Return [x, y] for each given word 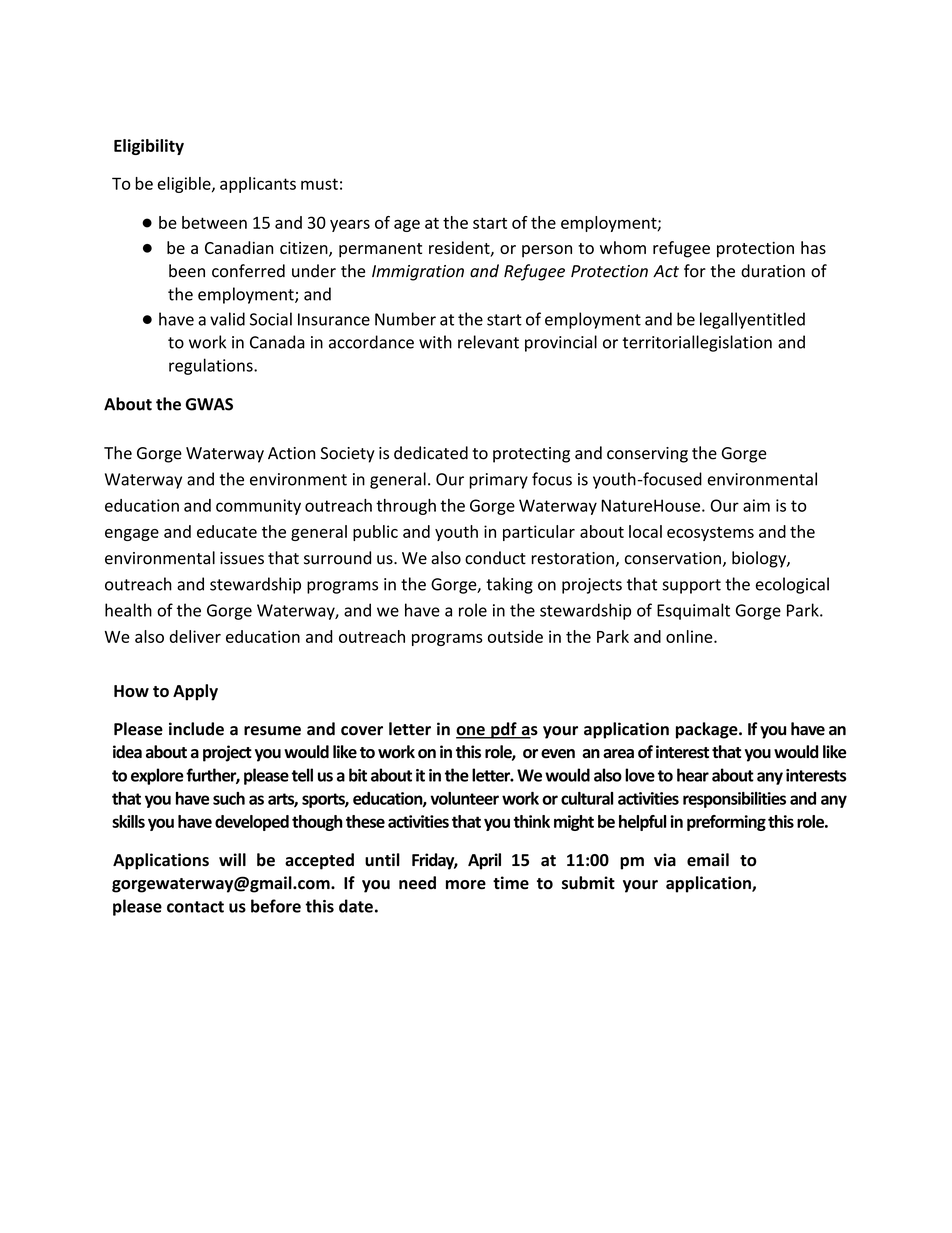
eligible [185, 185]
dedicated [431, 453]
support [691, 586]
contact [195, 907]
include [196, 729]
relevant [488, 342]
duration [773, 271]
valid [227, 319]
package [708, 730]
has [813, 247]
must [319, 184]
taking [509, 585]
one [471, 732]
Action [291, 453]
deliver [195, 636]
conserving [647, 455]
